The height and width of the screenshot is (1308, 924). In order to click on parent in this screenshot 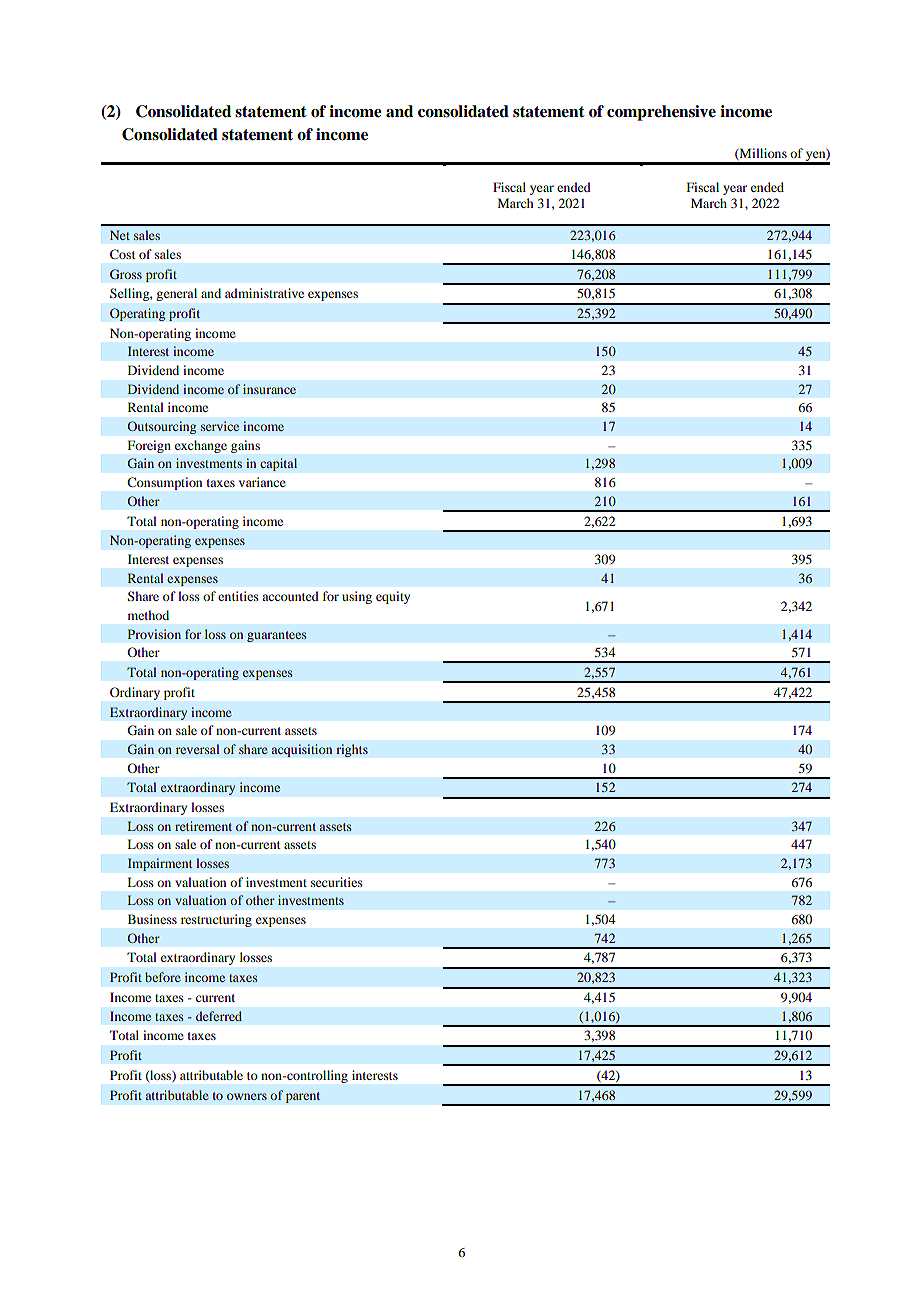, I will do `click(303, 1097)`.
